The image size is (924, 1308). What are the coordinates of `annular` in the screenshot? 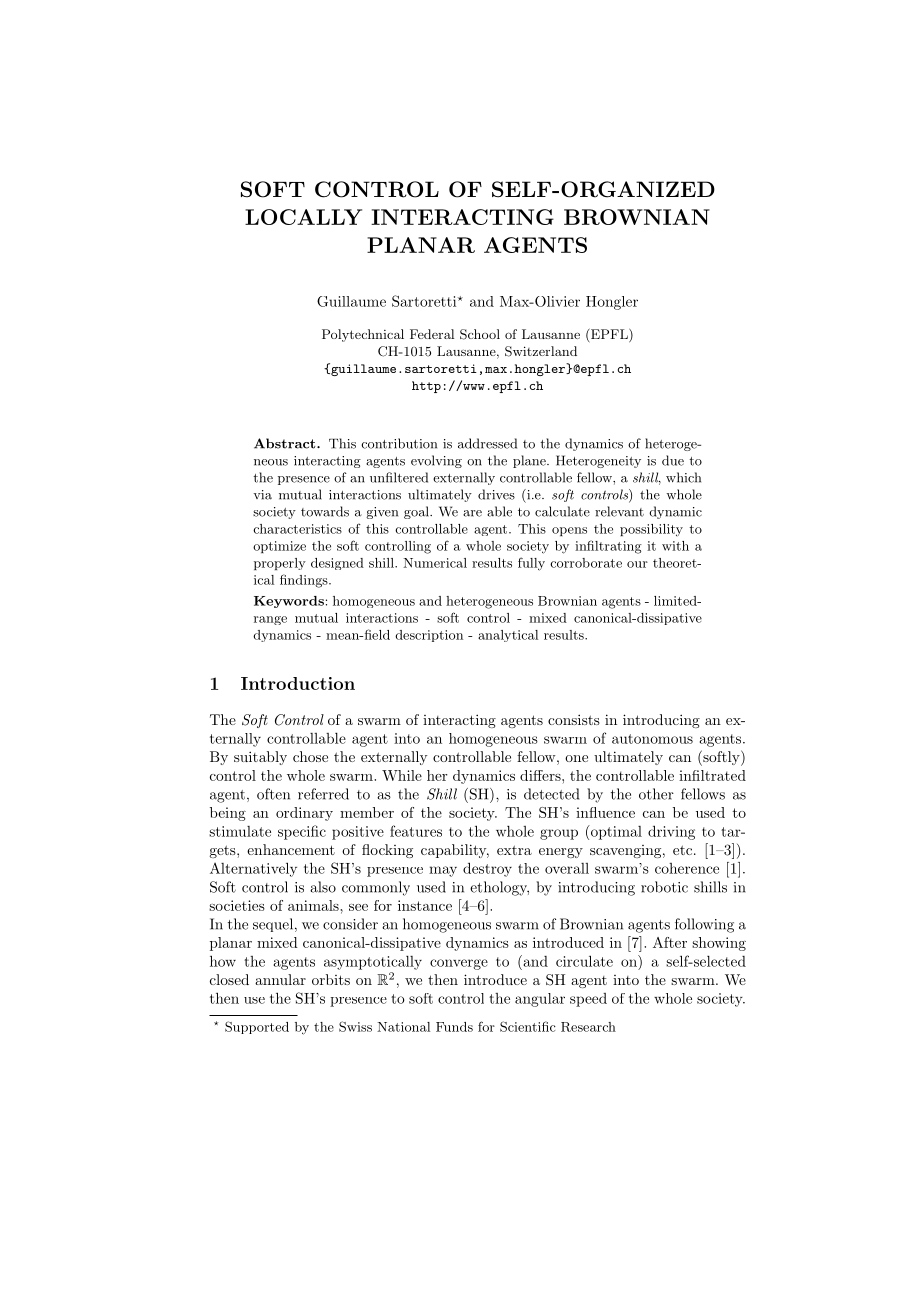 It's located at (280, 979).
